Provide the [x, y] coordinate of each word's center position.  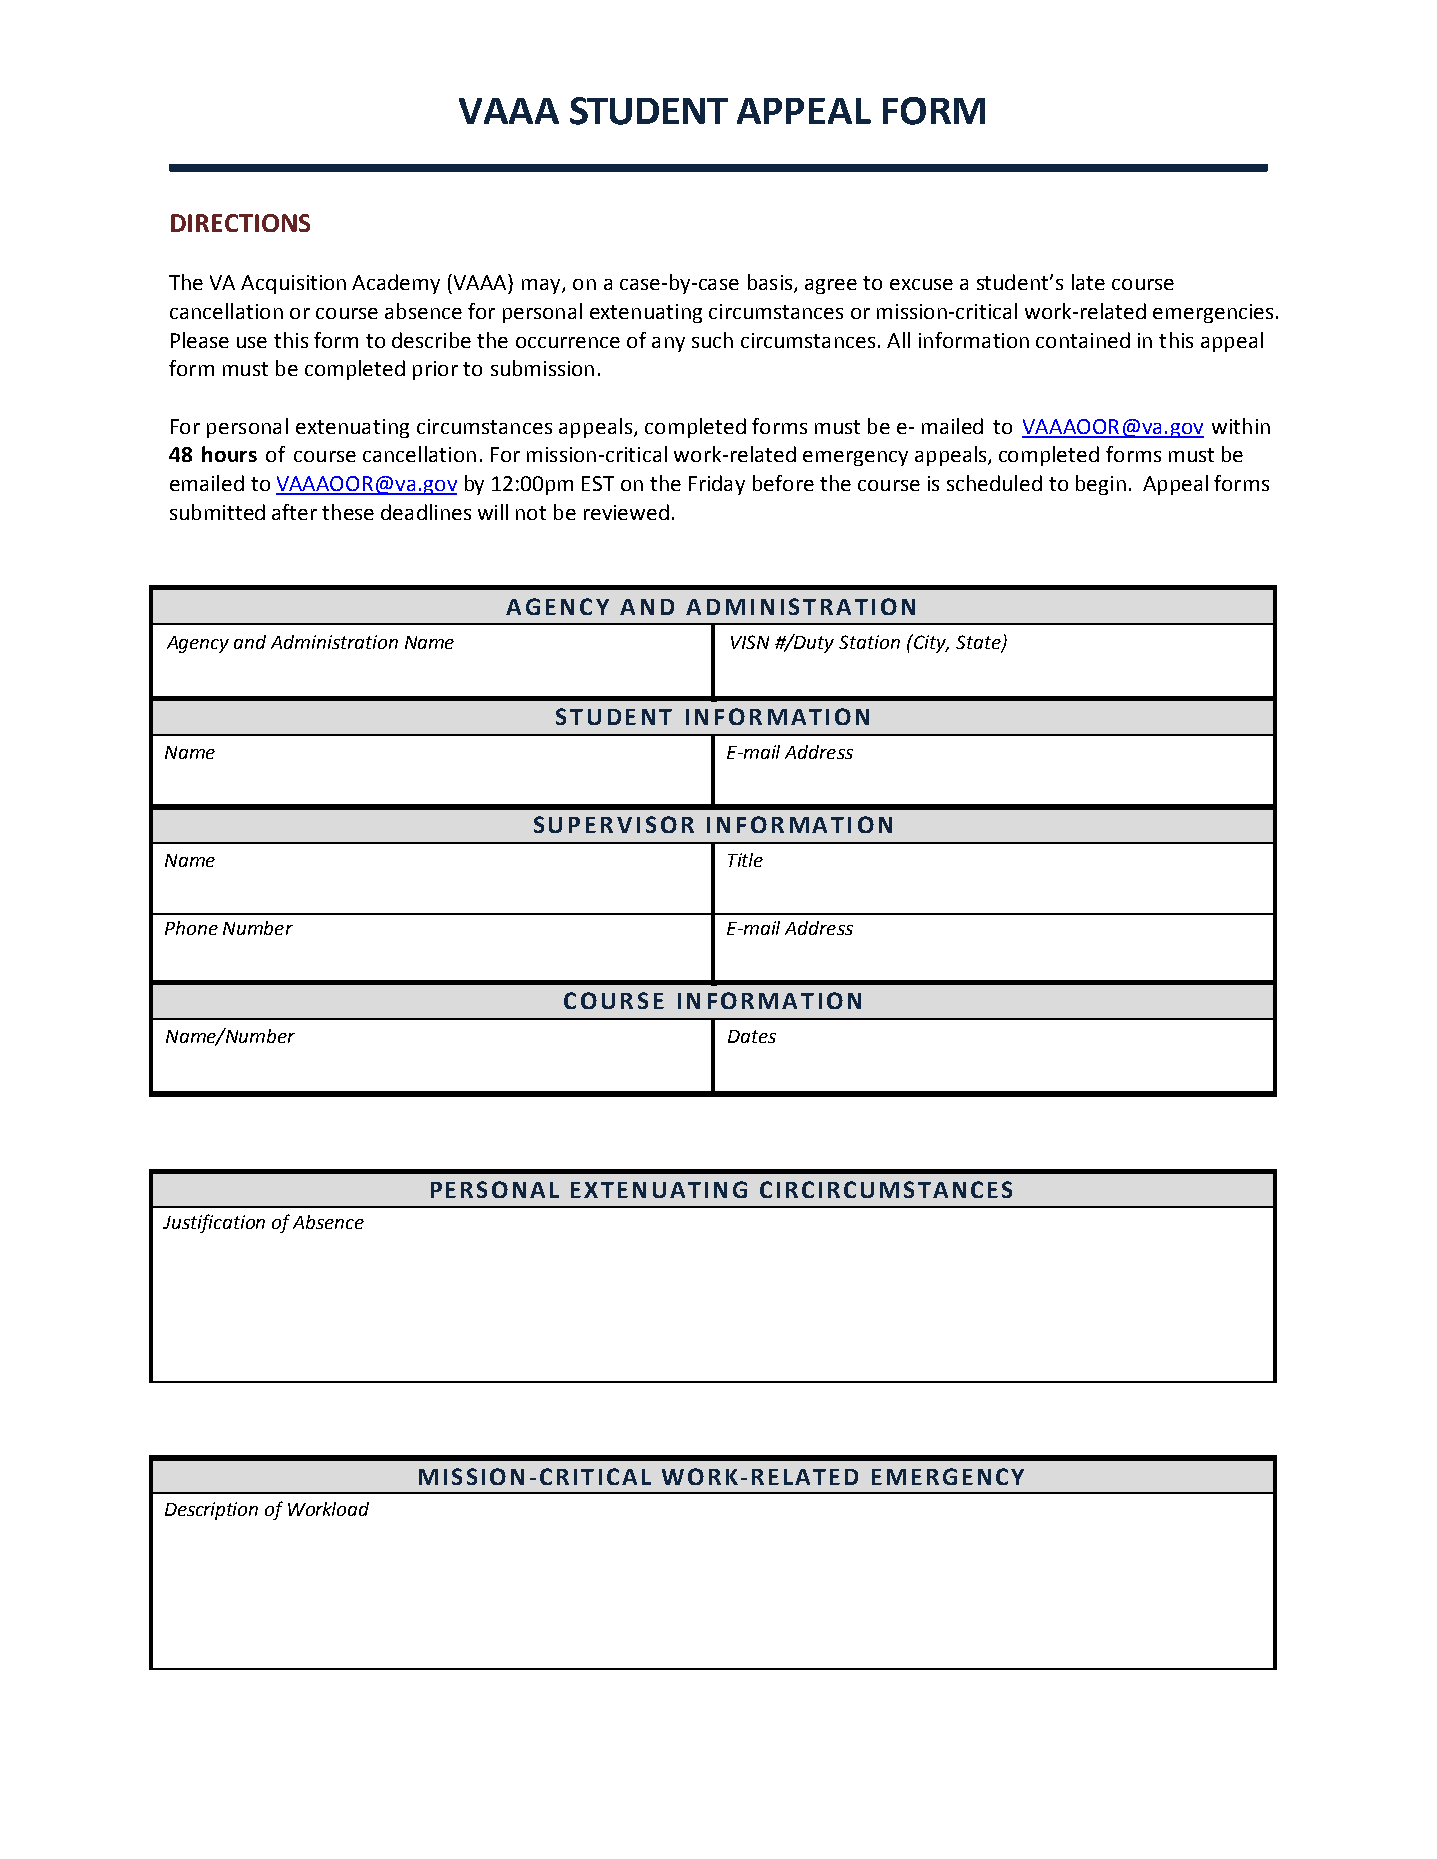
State [979, 643]
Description [211, 1511]
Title [745, 860]
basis [771, 283]
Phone [191, 928]
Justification [214, 1223]
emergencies [1213, 313]
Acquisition [293, 284]
